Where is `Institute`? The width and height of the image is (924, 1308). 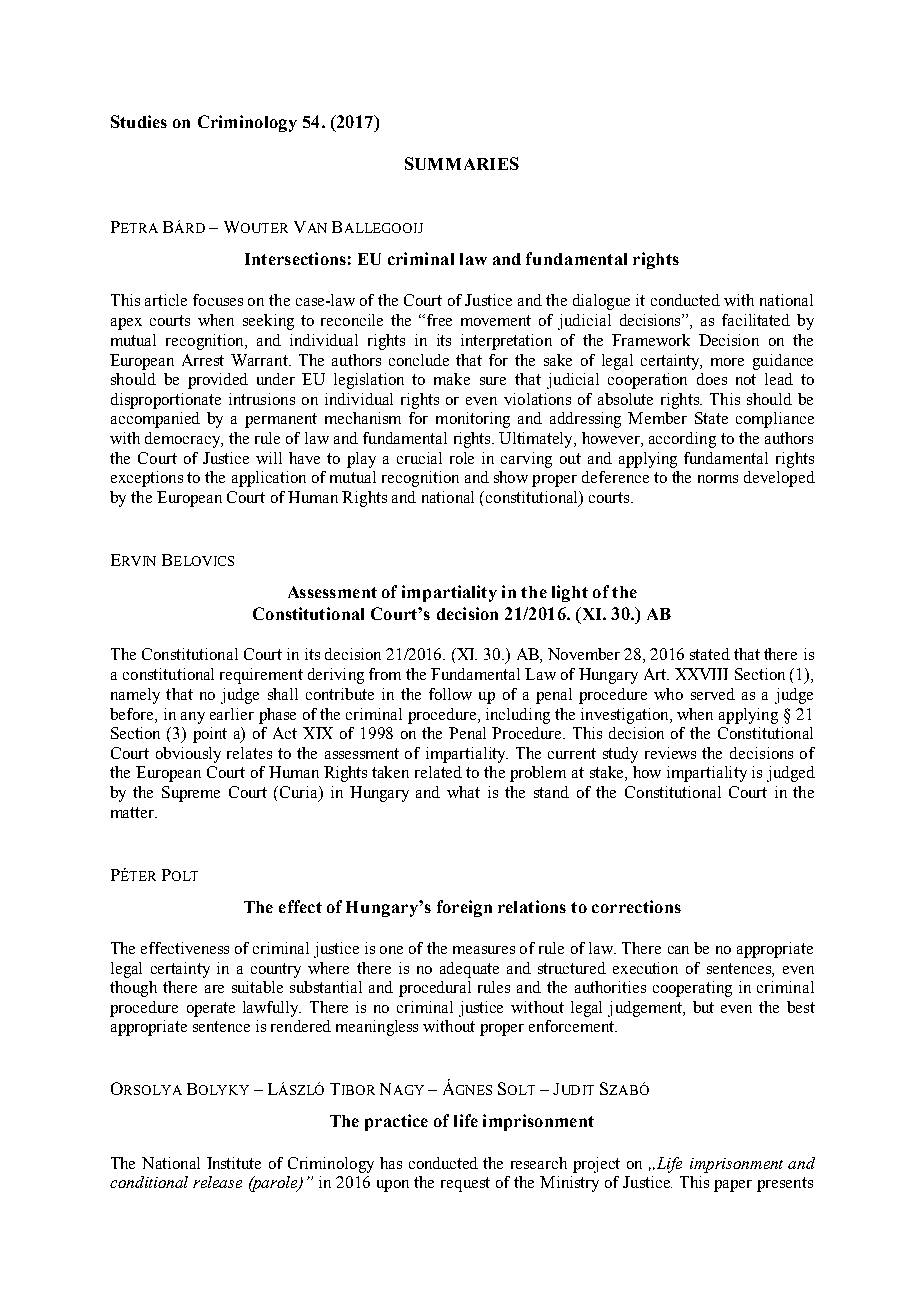 Institute is located at coordinates (234, 1163).
